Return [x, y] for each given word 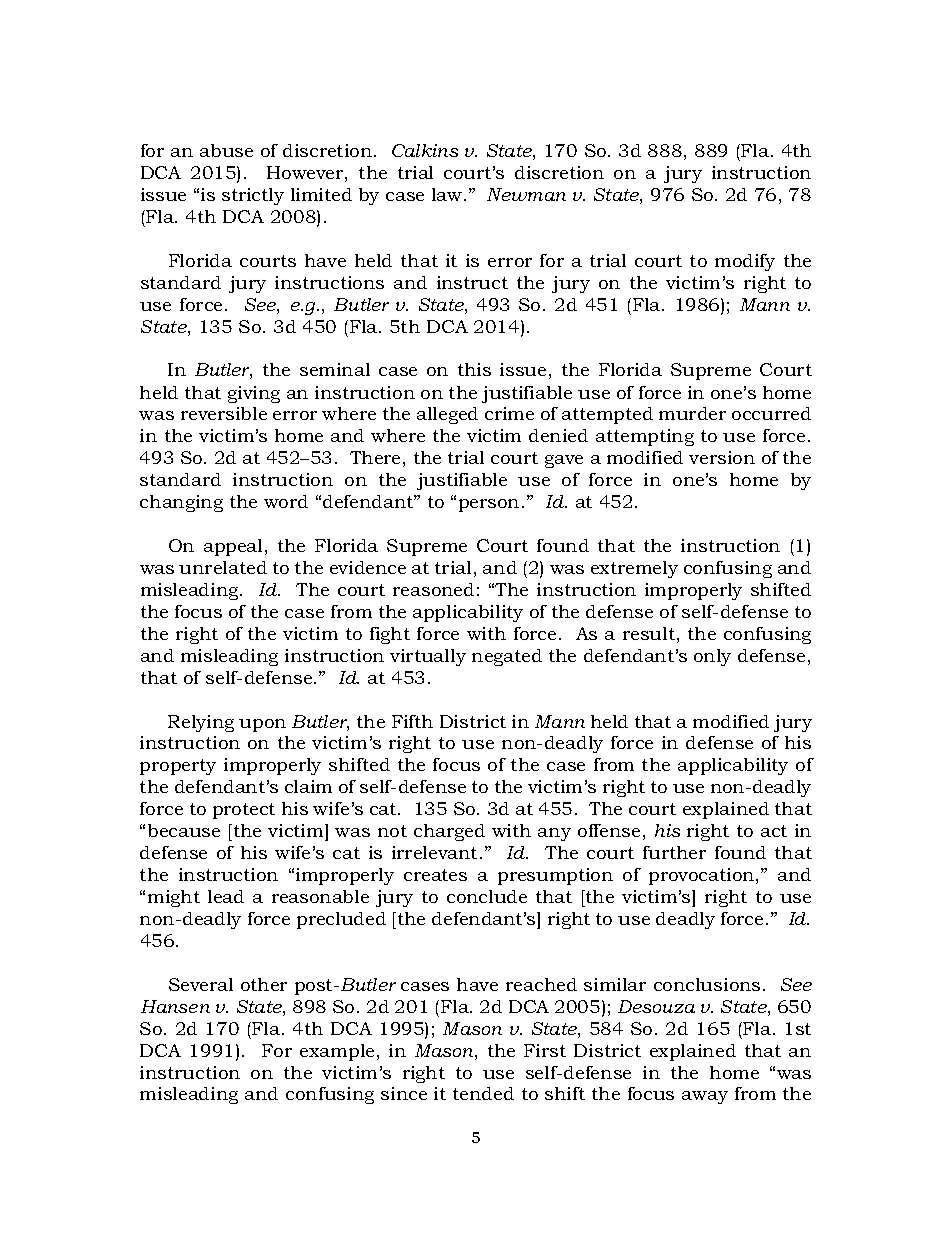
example [337, 1052]
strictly [253, 196]
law [448, 194]
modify [745, 262]
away [705, 1097]
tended [483, 1093]
